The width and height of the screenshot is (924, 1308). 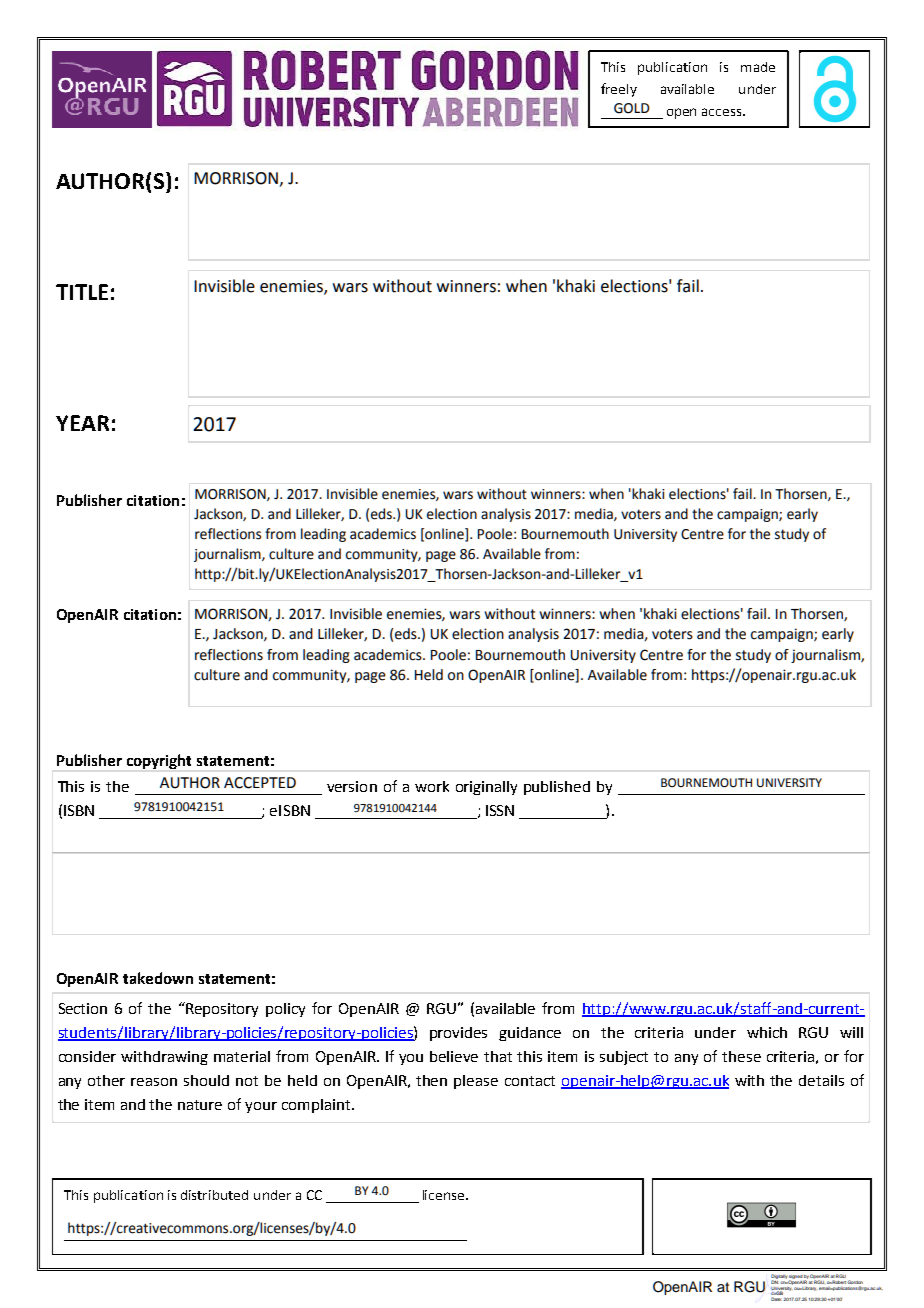 What do you see at coordinates (214, 1195) in the screenshot?
I see `distributed` at bounding box center [214, 1195].
